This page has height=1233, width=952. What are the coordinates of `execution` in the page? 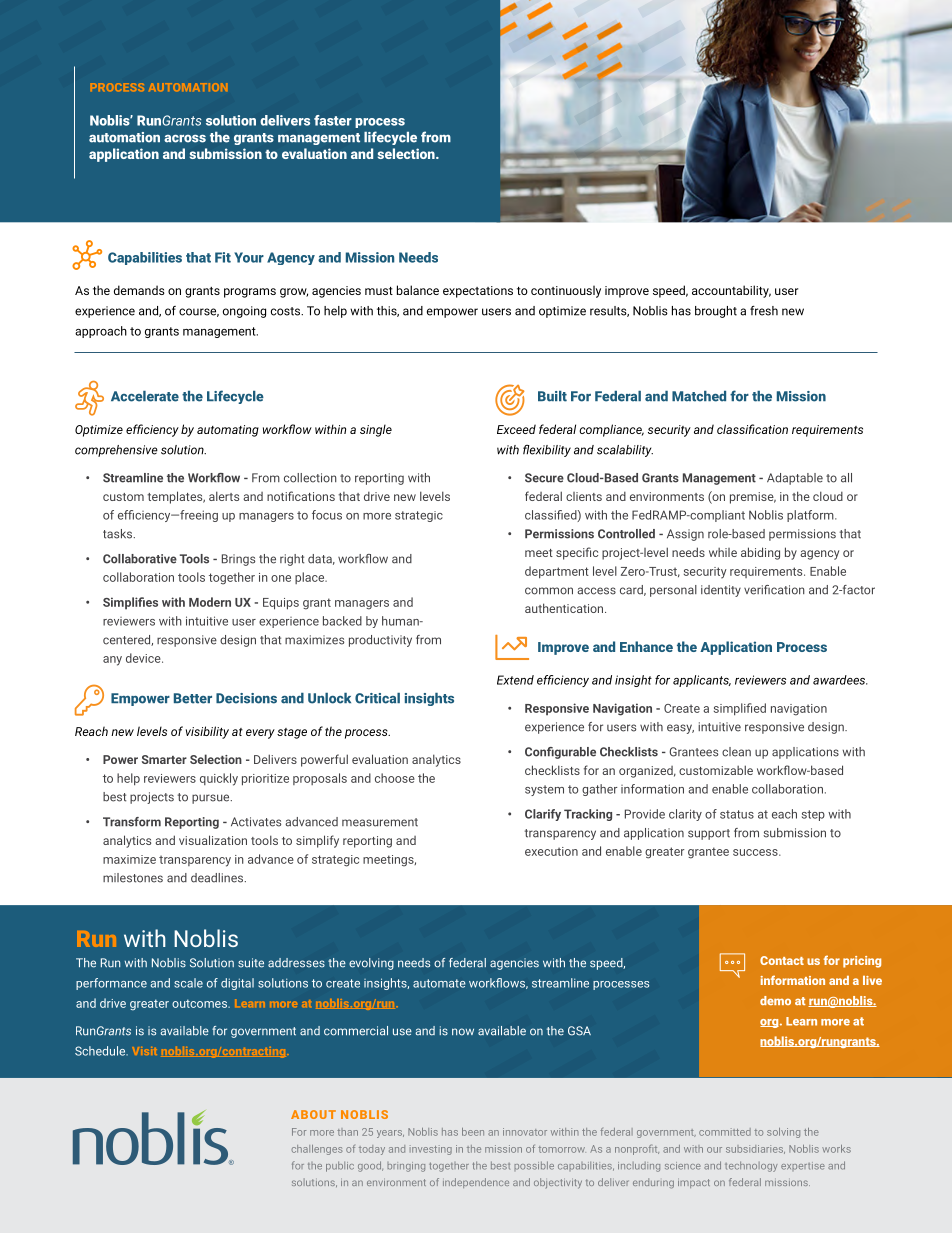 It's located at (551, 851).
